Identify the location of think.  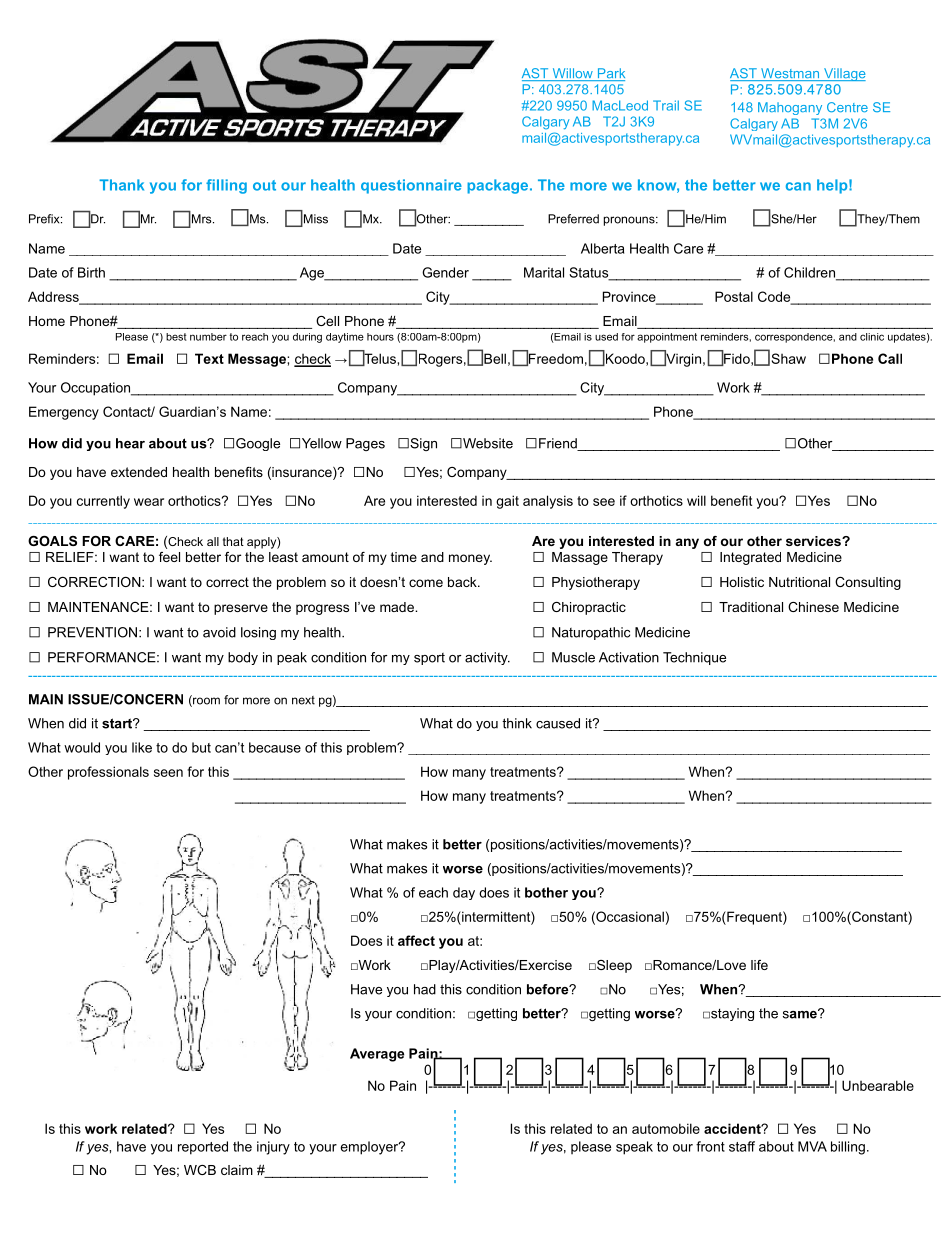
(517, 723).
